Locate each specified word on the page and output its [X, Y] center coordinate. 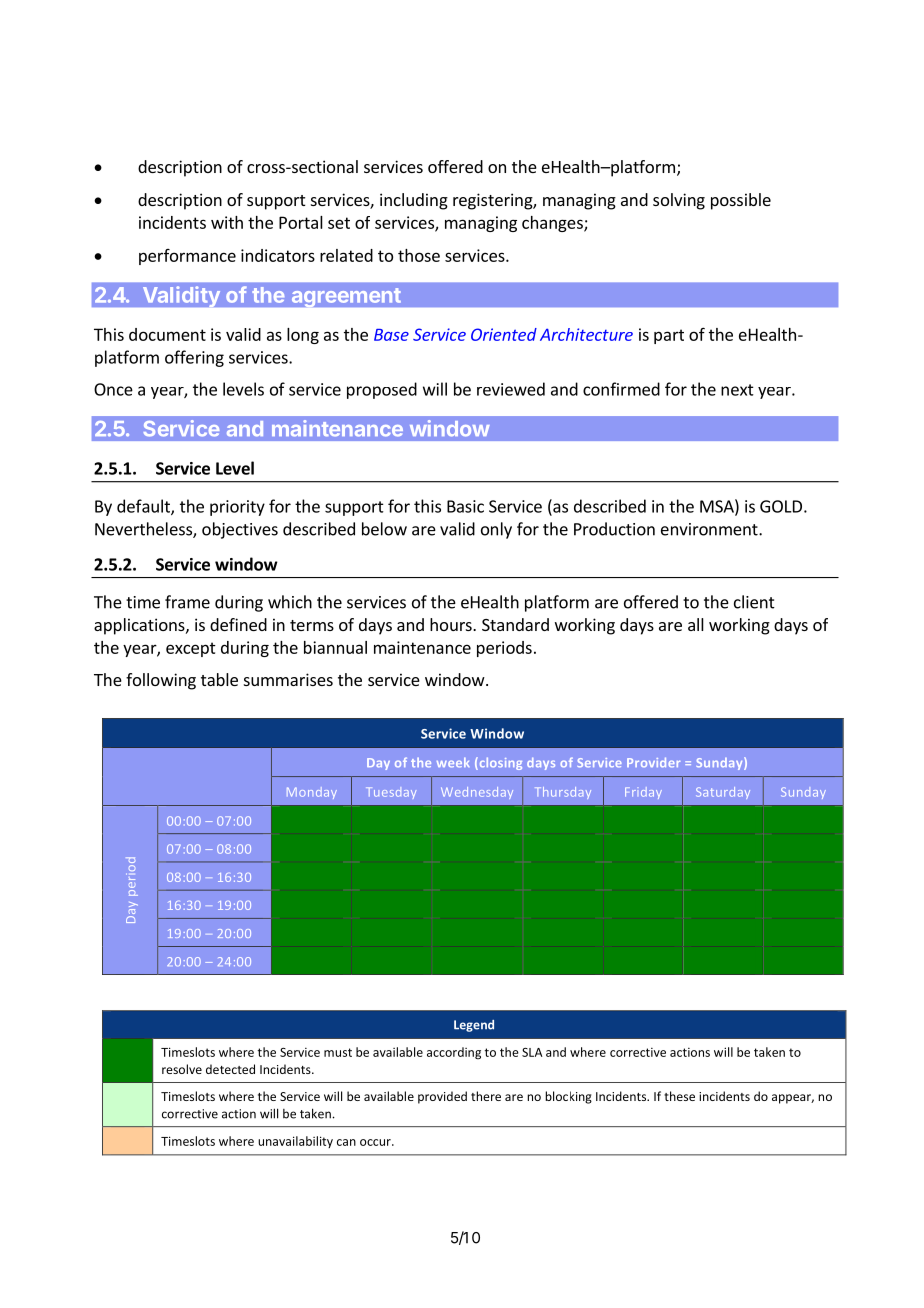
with [227, 222]
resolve [182, 1069]
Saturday [723, 793]
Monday [312, 793]
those [419, 255]
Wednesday [477, 793]
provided [442, 1097]
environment [710, 529]
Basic [465, 506]
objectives [240, 530]
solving [679, 201]
